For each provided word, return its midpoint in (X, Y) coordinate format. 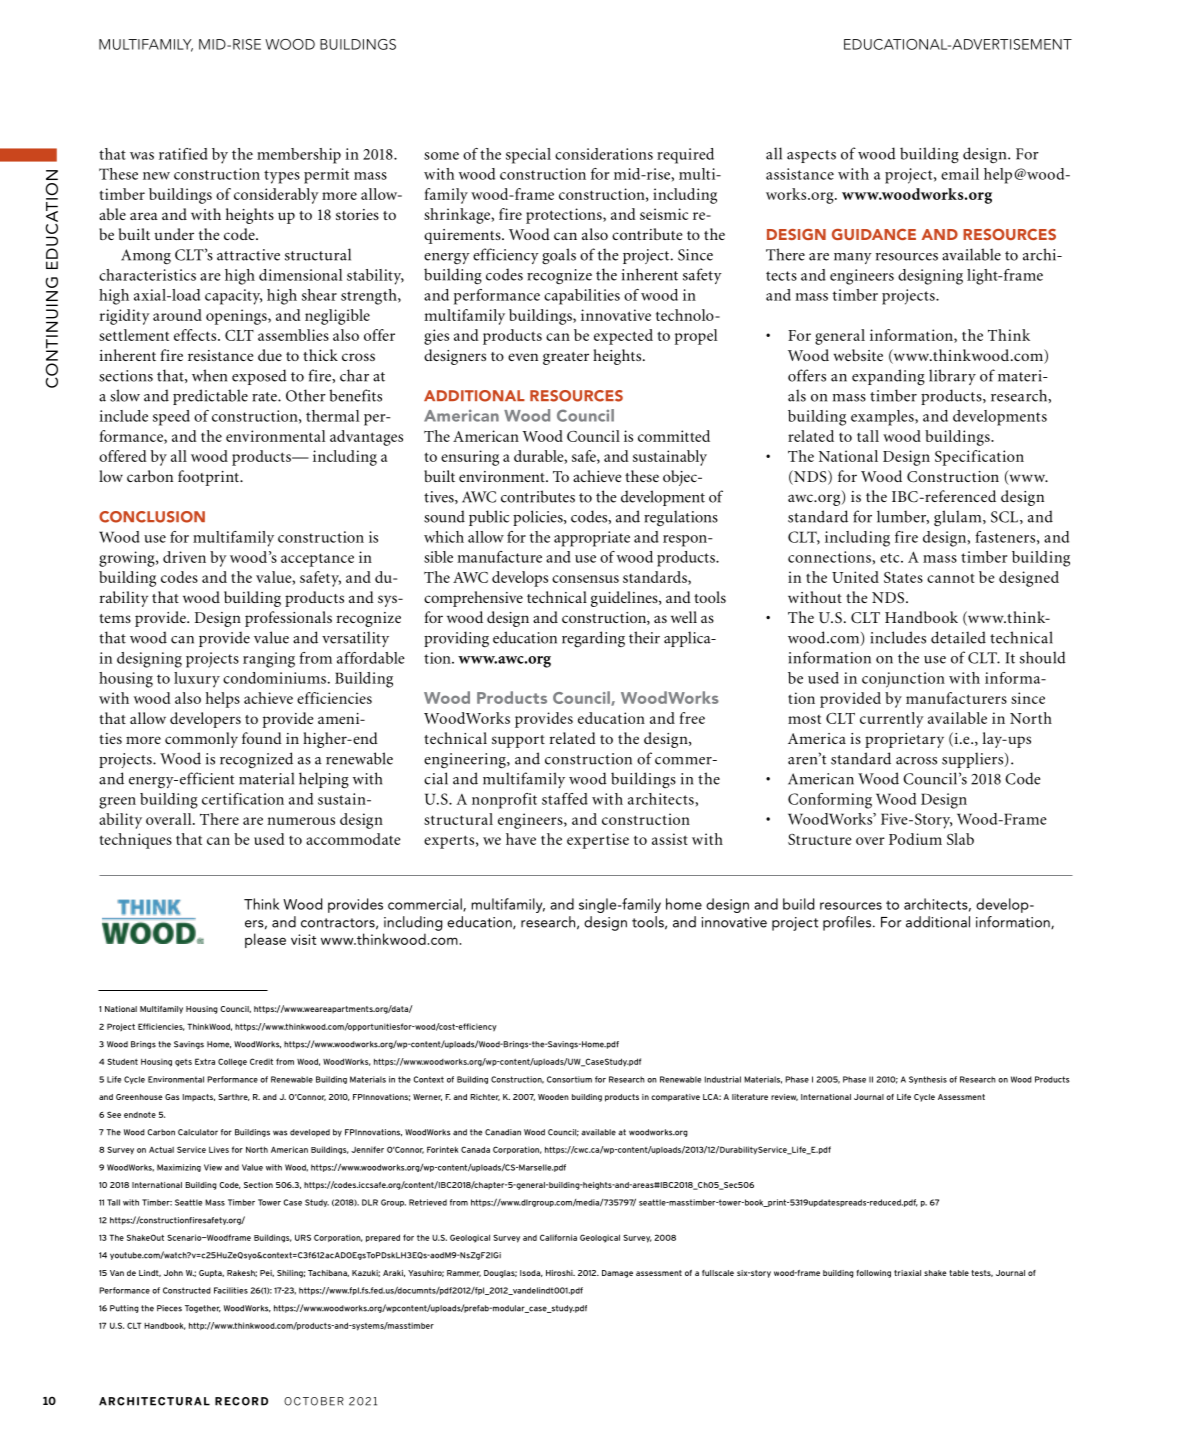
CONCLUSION (152, 517)
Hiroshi (560, 1273)
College (232, 1062)
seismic (664, 214)
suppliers (974, 760)
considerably (276, 196)
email (960, 174)
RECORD (241, 1401)
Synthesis (928, 1080)
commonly (201, 740)
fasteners (1005, 537)
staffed (565, 799)
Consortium (569, 1079)
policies (539, 518)
